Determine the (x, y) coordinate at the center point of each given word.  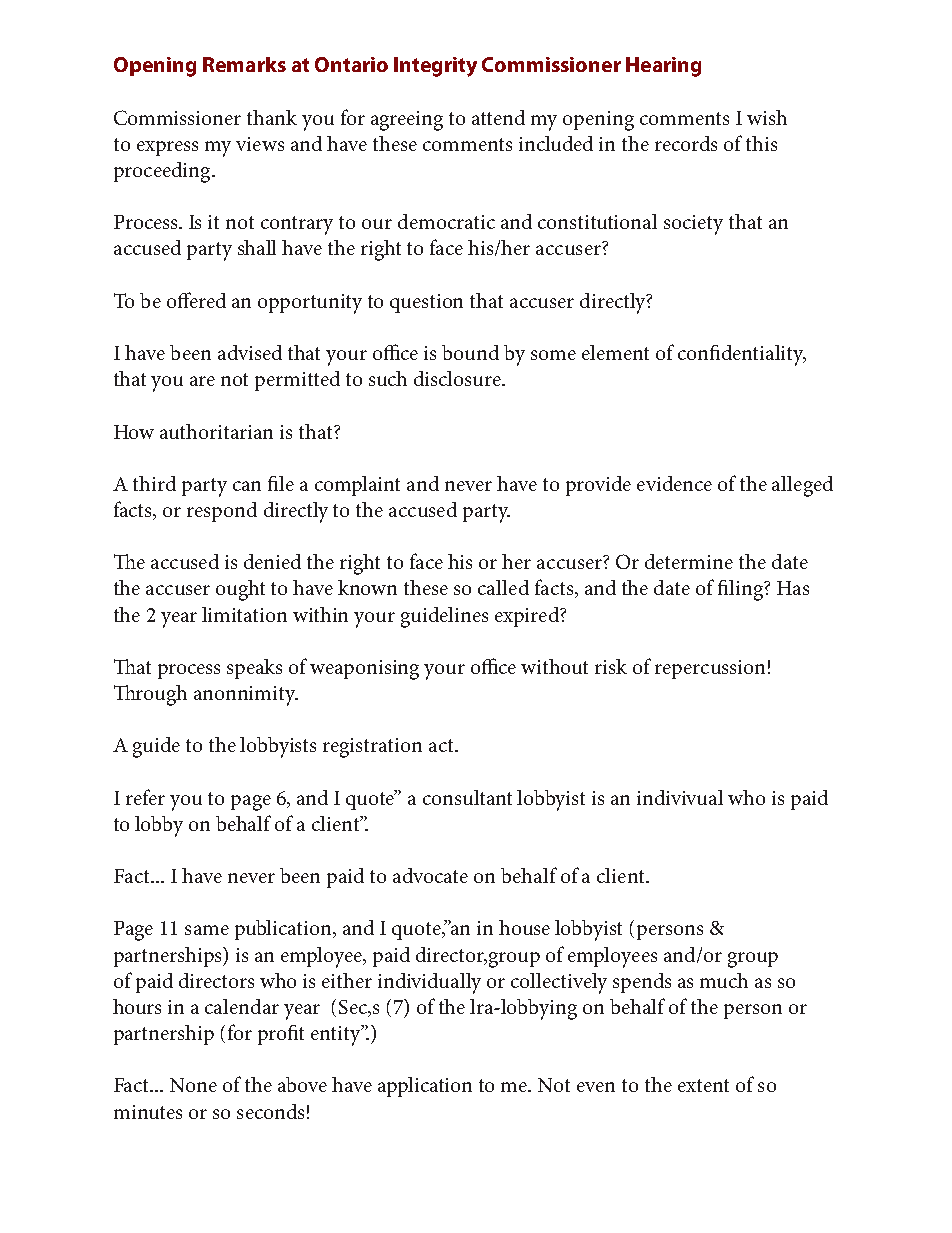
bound (470, 352)
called (503, 587)
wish (767, 117)
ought (240, 590)
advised (250, 352)
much (724, 980)
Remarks (244, 64)
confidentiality (742, 355)
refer (145, 797)
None (193, 1085)
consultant (467, 797)
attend (498, 117)
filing (741, 590)
